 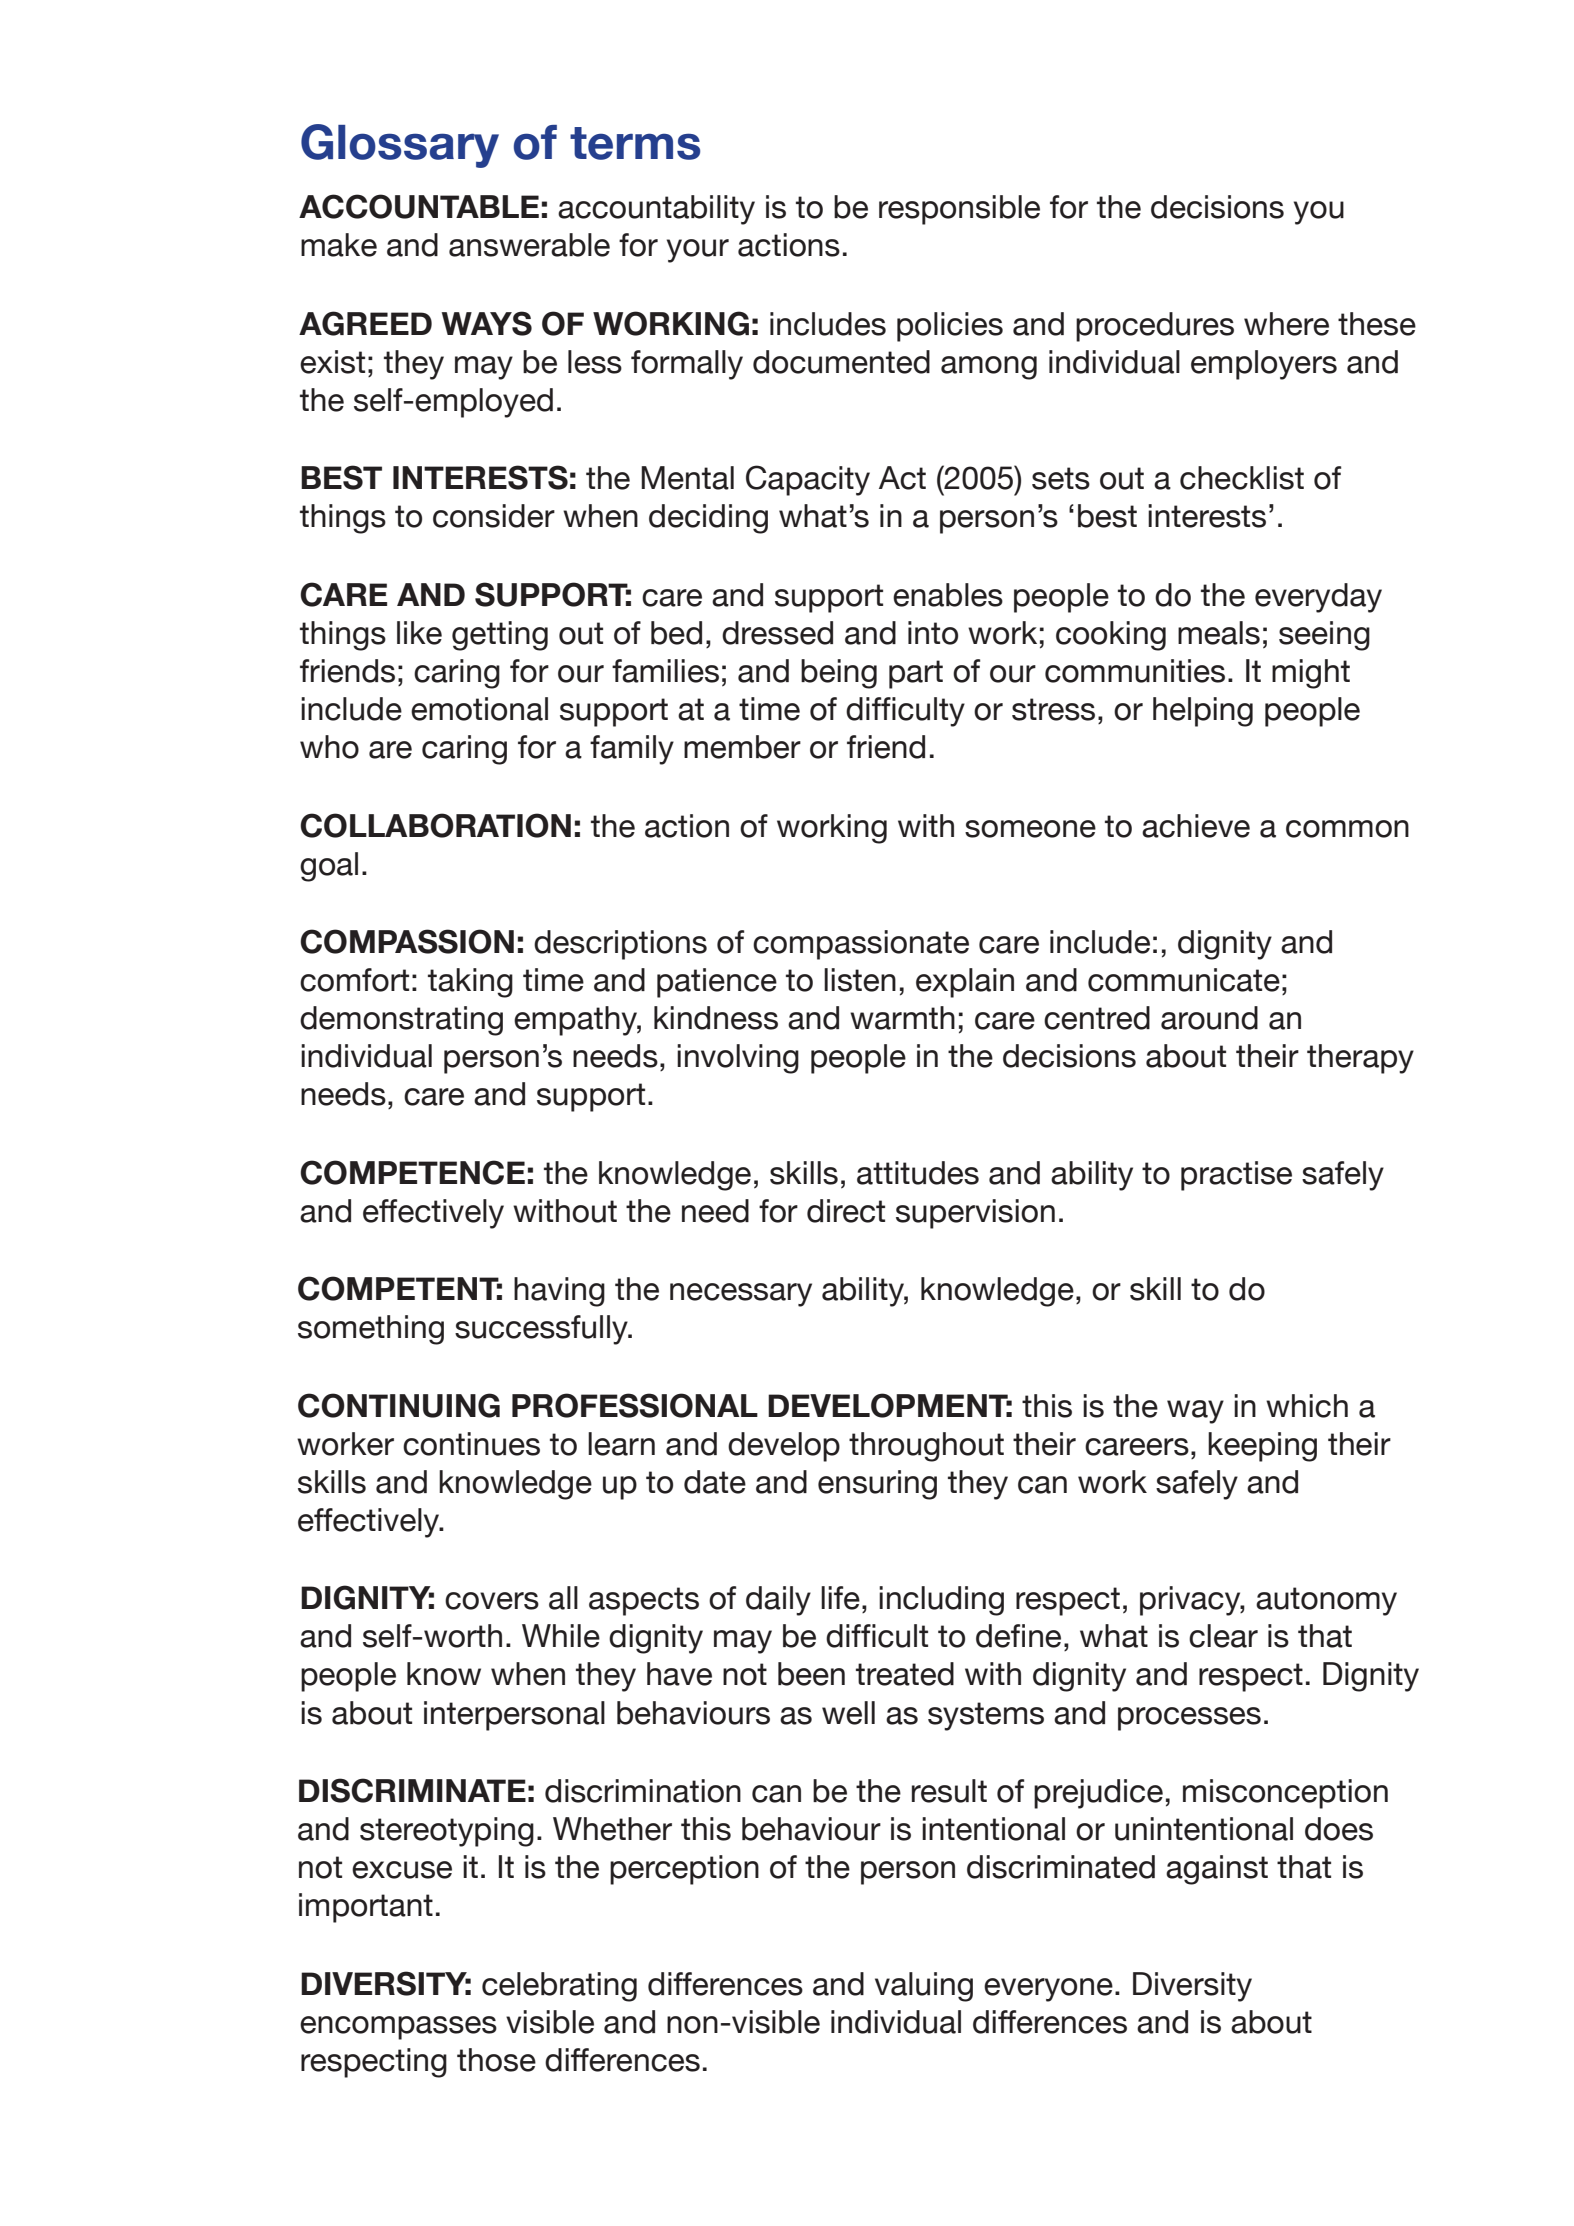 I want to click on encompasses, so click(x=398, y=2028).
